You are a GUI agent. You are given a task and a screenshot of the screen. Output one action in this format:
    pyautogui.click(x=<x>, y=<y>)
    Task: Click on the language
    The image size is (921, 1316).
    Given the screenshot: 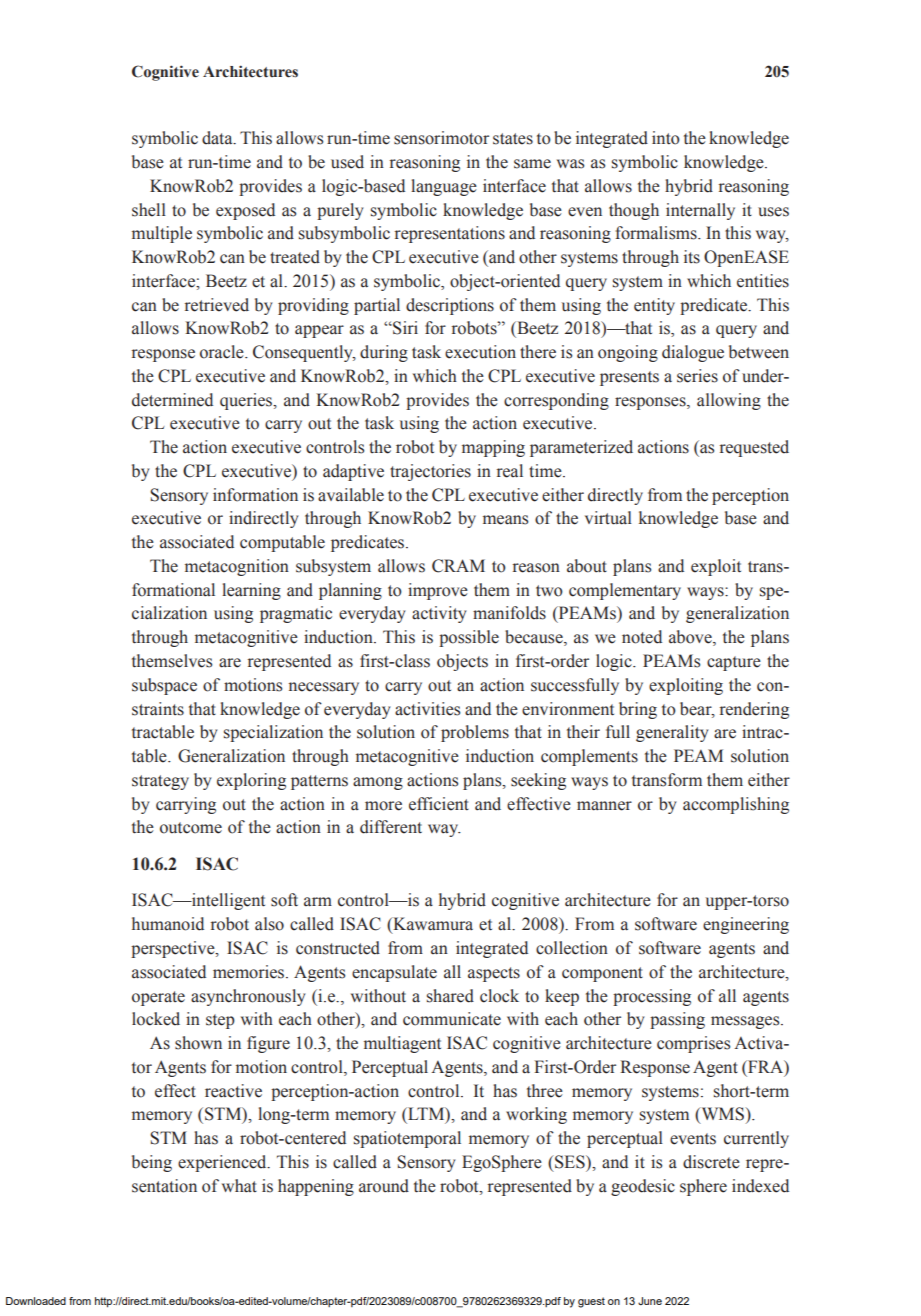 What is the action you would take?
    pyautogui.click(x=444, y=187)
